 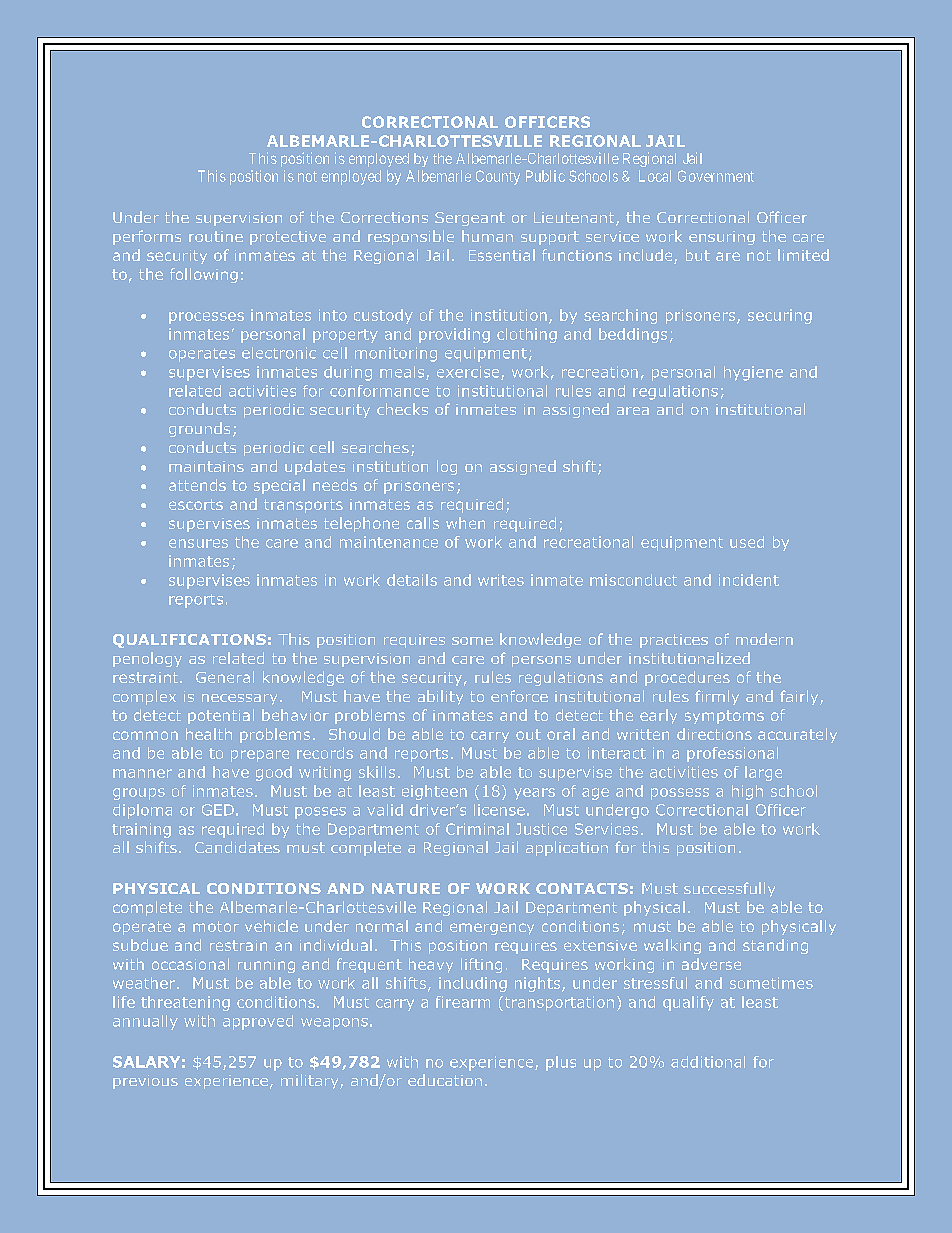 I want to click on routine, so click(x=216, y=236).
